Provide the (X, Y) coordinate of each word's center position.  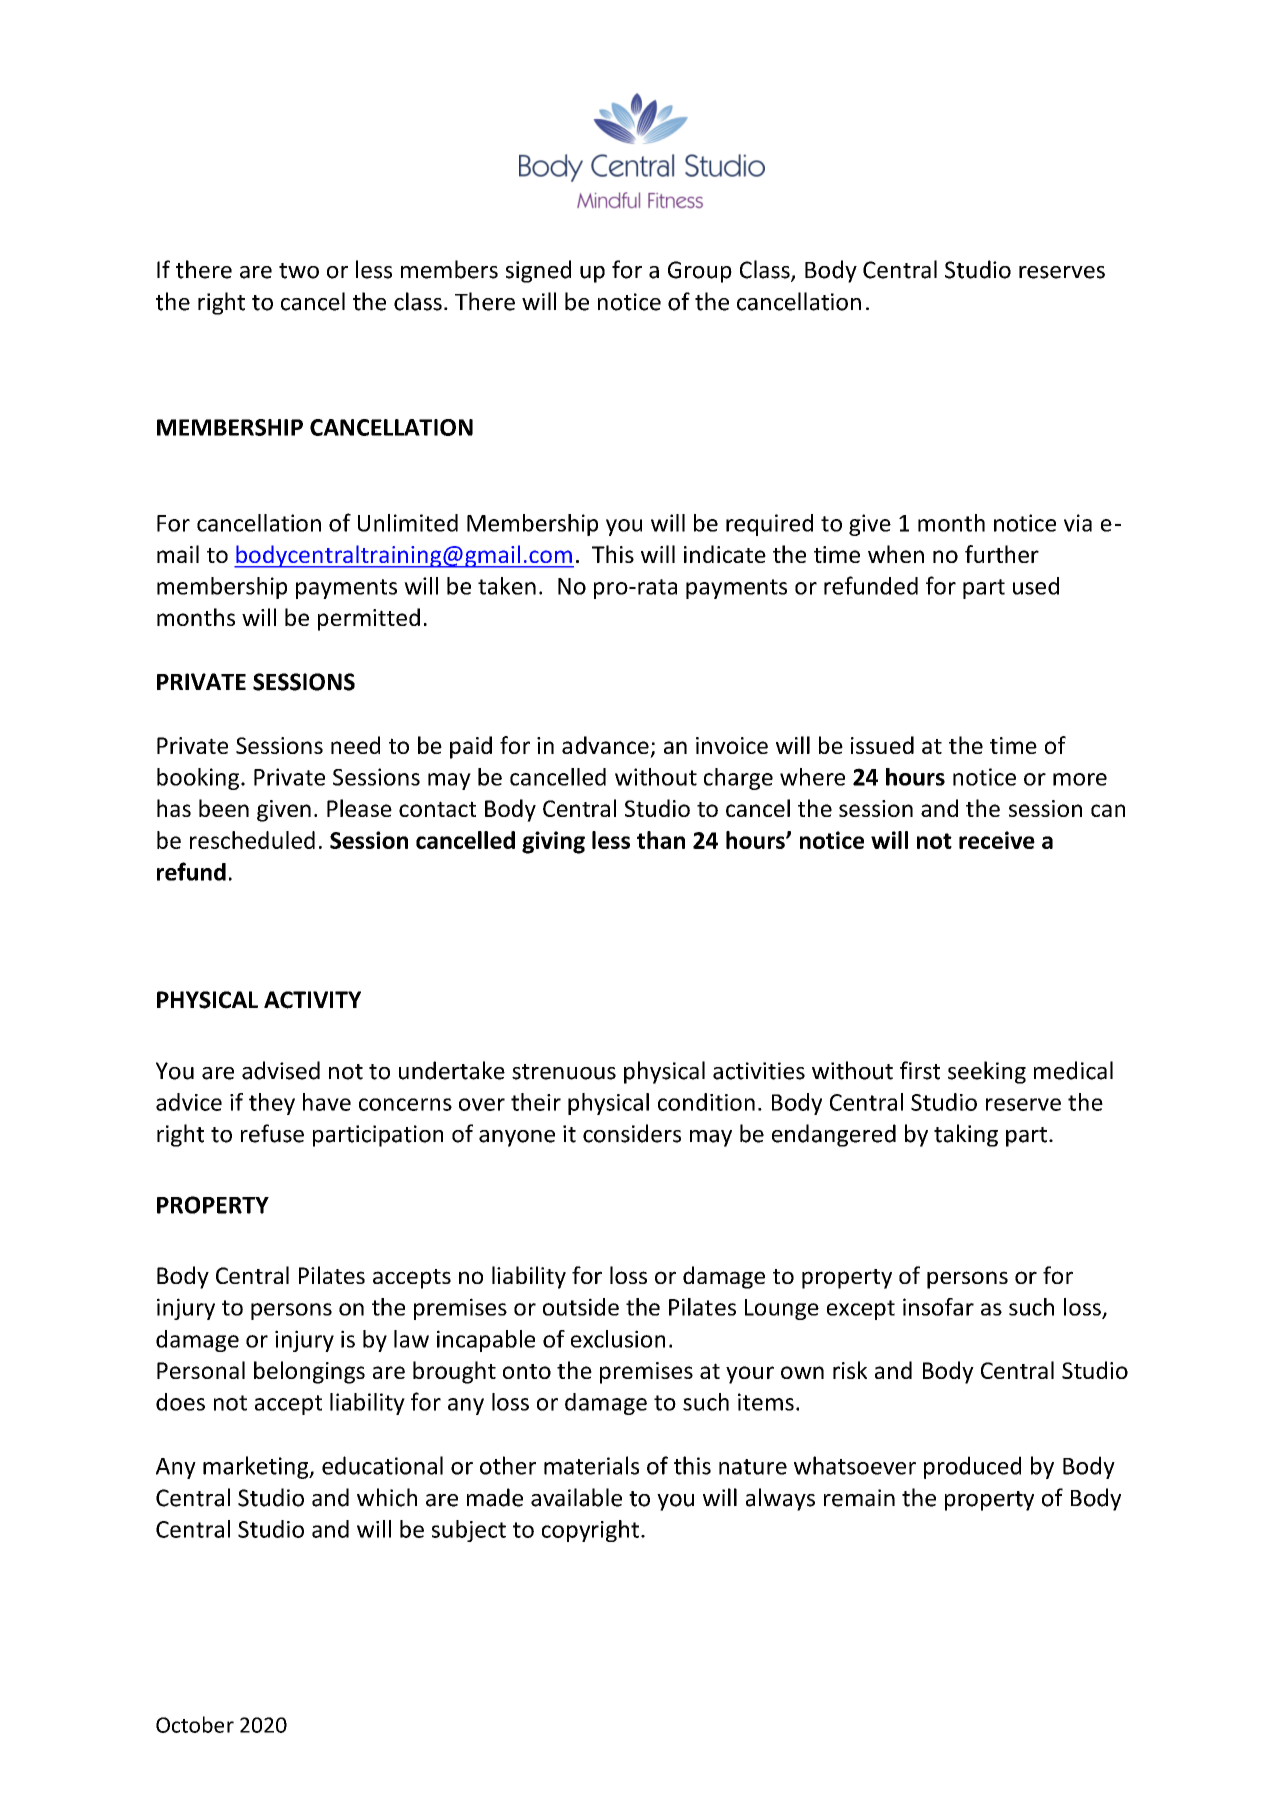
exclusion (618, 1339)
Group (700, 272)
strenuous (564, 1072)
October (195, 1724)
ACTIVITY (312, 1000)
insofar (938, 1307)
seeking (987, 1072)
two (299, 271)
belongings (309, 1372)
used (1036, 586)
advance (605, 745)
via (1078, 523)
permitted (369, 619)
